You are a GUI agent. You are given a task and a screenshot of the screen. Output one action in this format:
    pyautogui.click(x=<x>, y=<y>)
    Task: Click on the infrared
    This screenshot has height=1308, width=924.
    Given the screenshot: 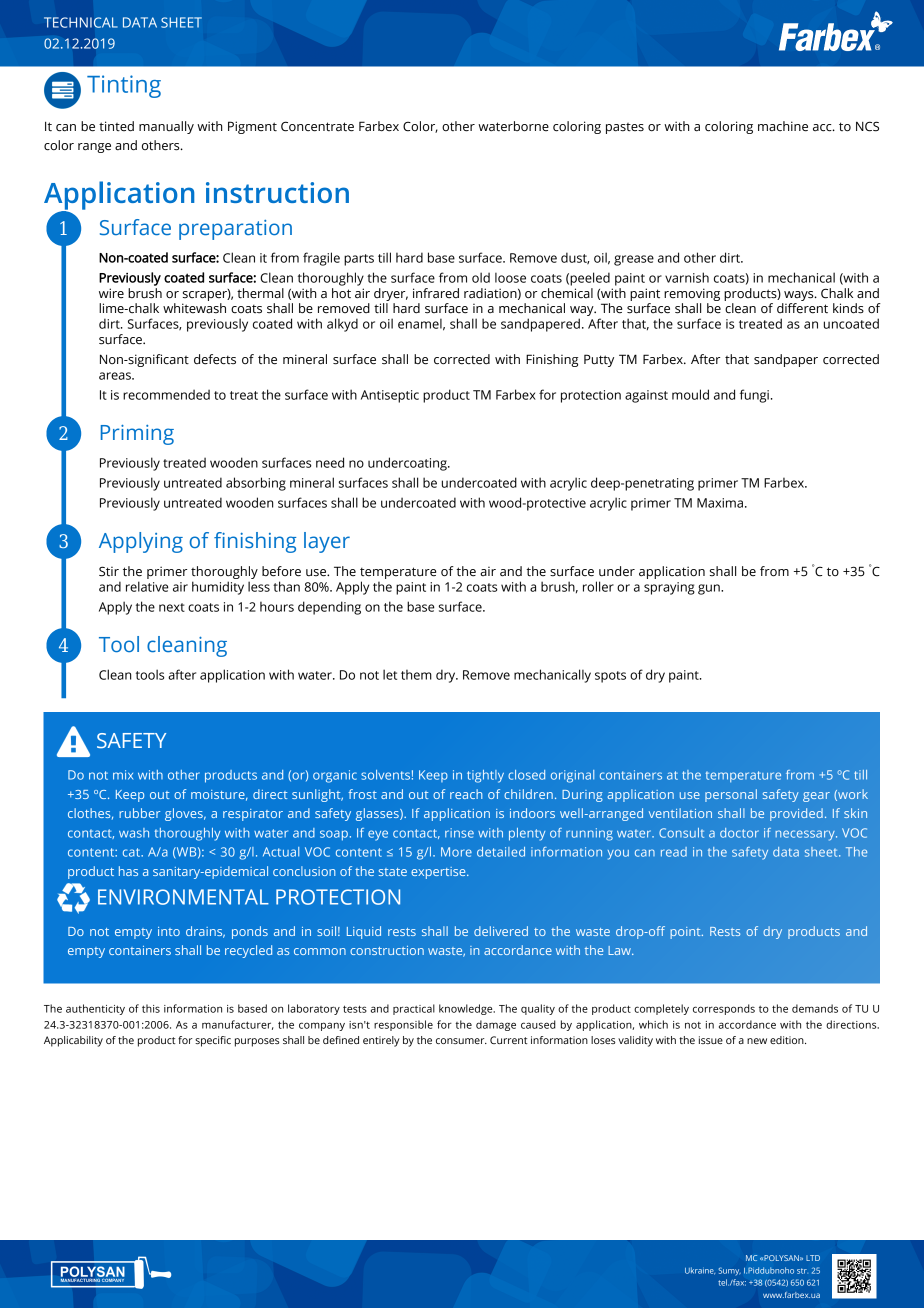 What is the action you would take?
    pyautogui.click(x=436, y=293)
